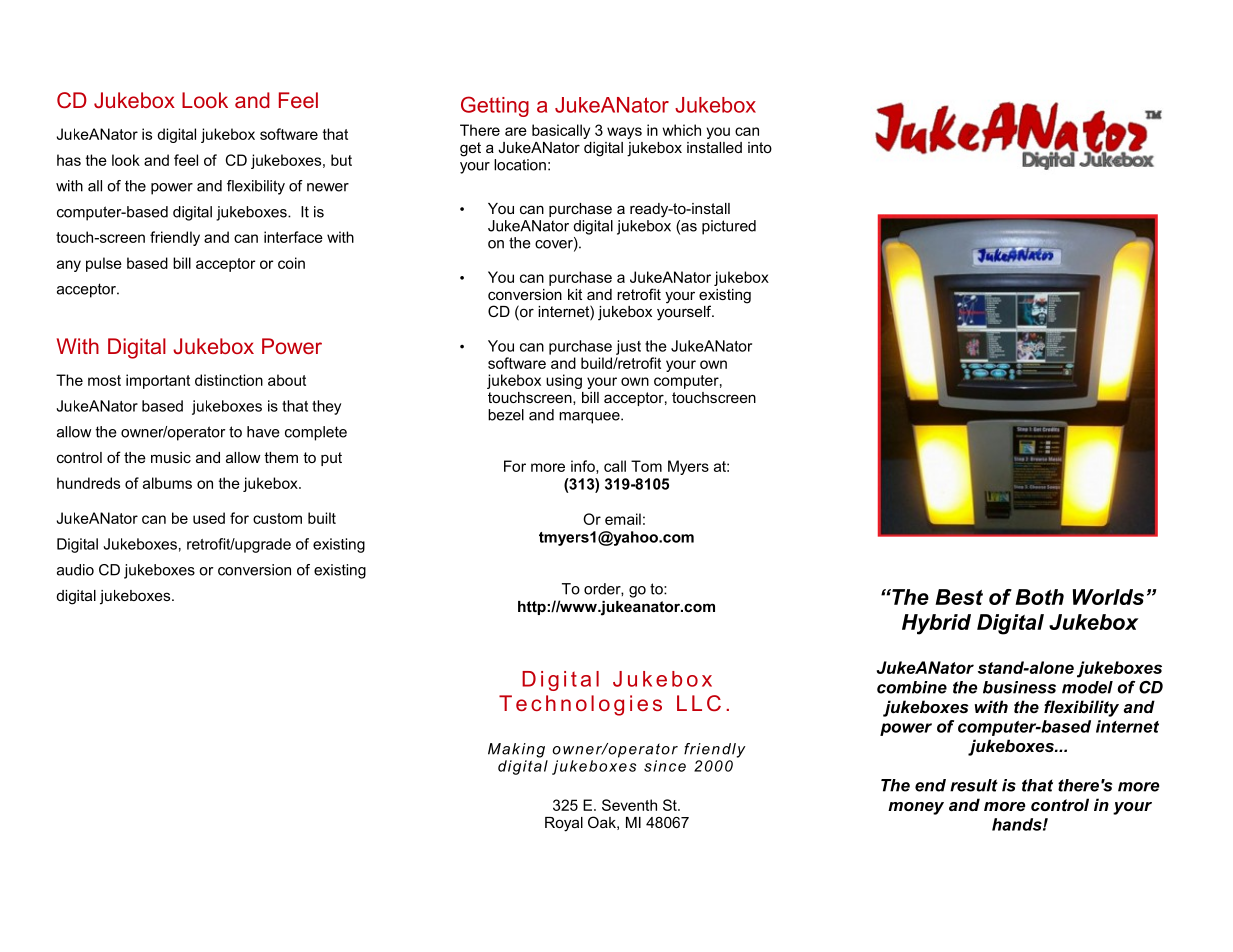 The height and width of the screenshot is (952, 1233). What do you see at coordinates (104, 264) in the screenshot?
I see `pulse` at bounding box center [104, 264].
